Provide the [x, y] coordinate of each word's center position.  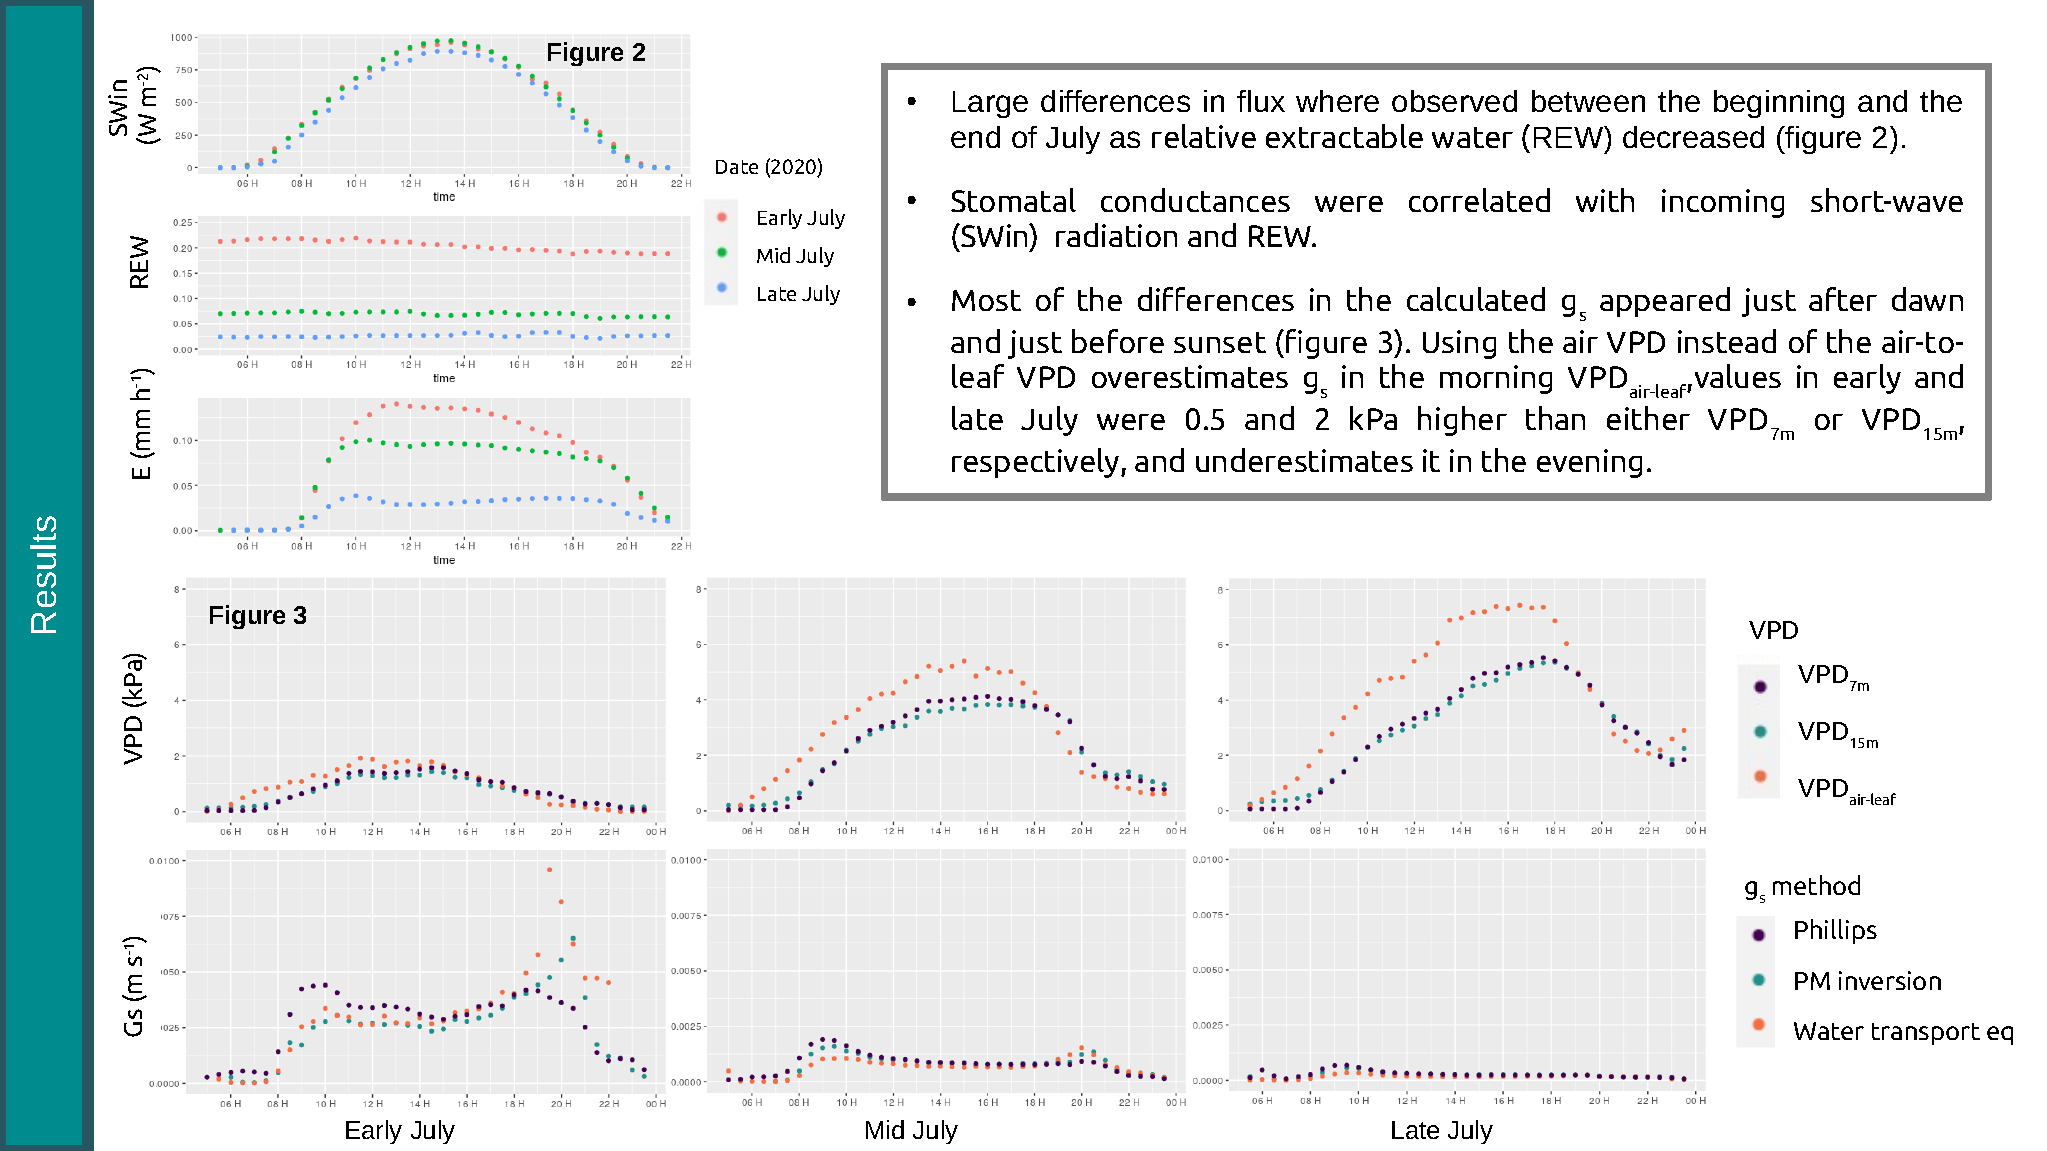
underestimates [1304, 460]
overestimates [1190, 376]
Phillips [1836, 931]
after [1843, 299]
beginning [1779, 104]
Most [986, 300]
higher [1462, 421]
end [975, 137]
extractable [1344, 136]
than [1555, 418]
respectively [1037, 463]
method [1816, 885]
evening [1589, 463]
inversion [1890, 980]
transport [1926, 1034]
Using [1459, 344]
